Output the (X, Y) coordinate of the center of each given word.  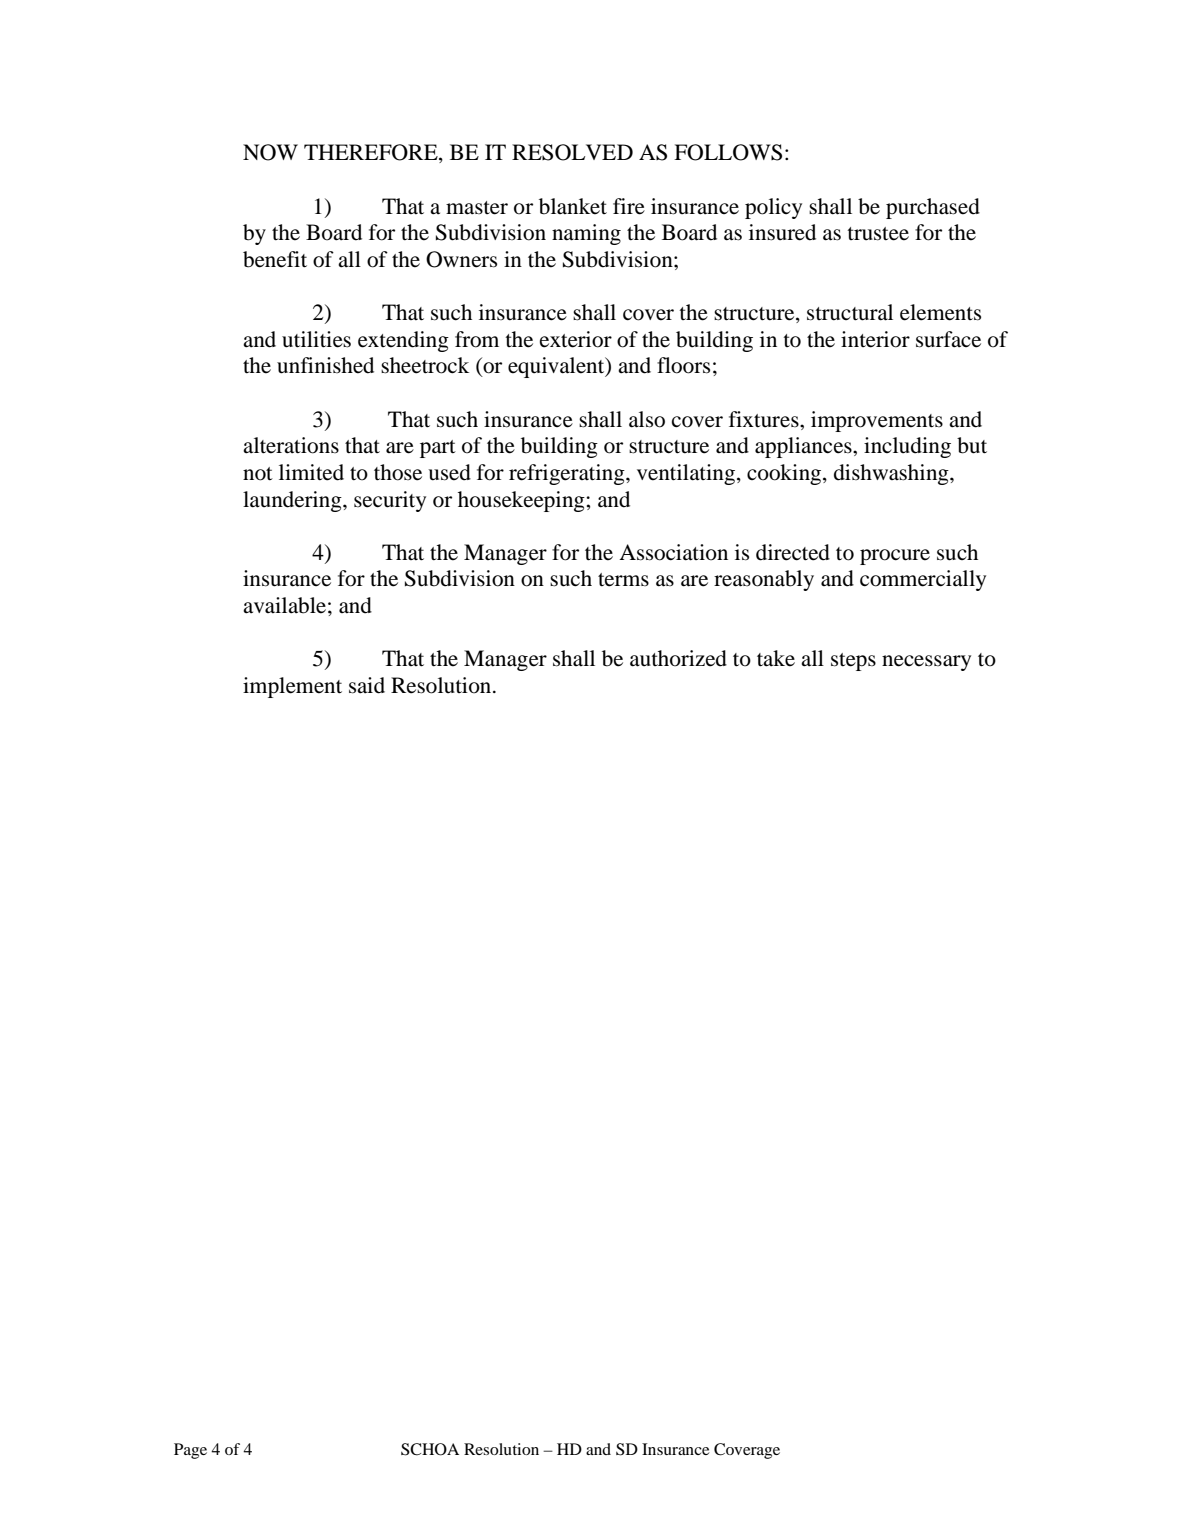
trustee (878, 234)
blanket (573, 206)
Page (190, 1451)
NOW (270, 152)
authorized (678, 658)
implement (292, 687)
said (367, 685)
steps (853, 662)
